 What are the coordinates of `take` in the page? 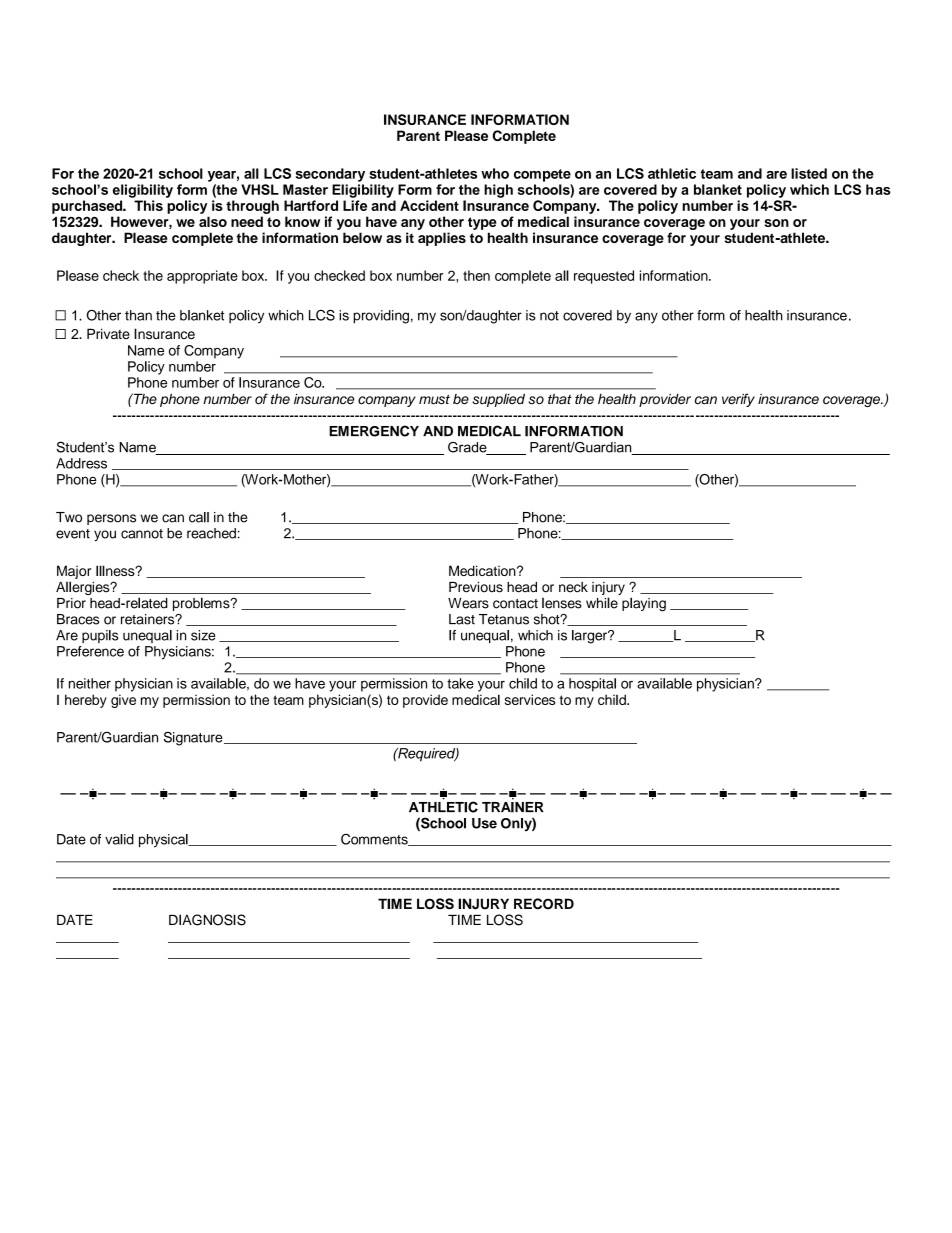 It's located at (460, 683).
